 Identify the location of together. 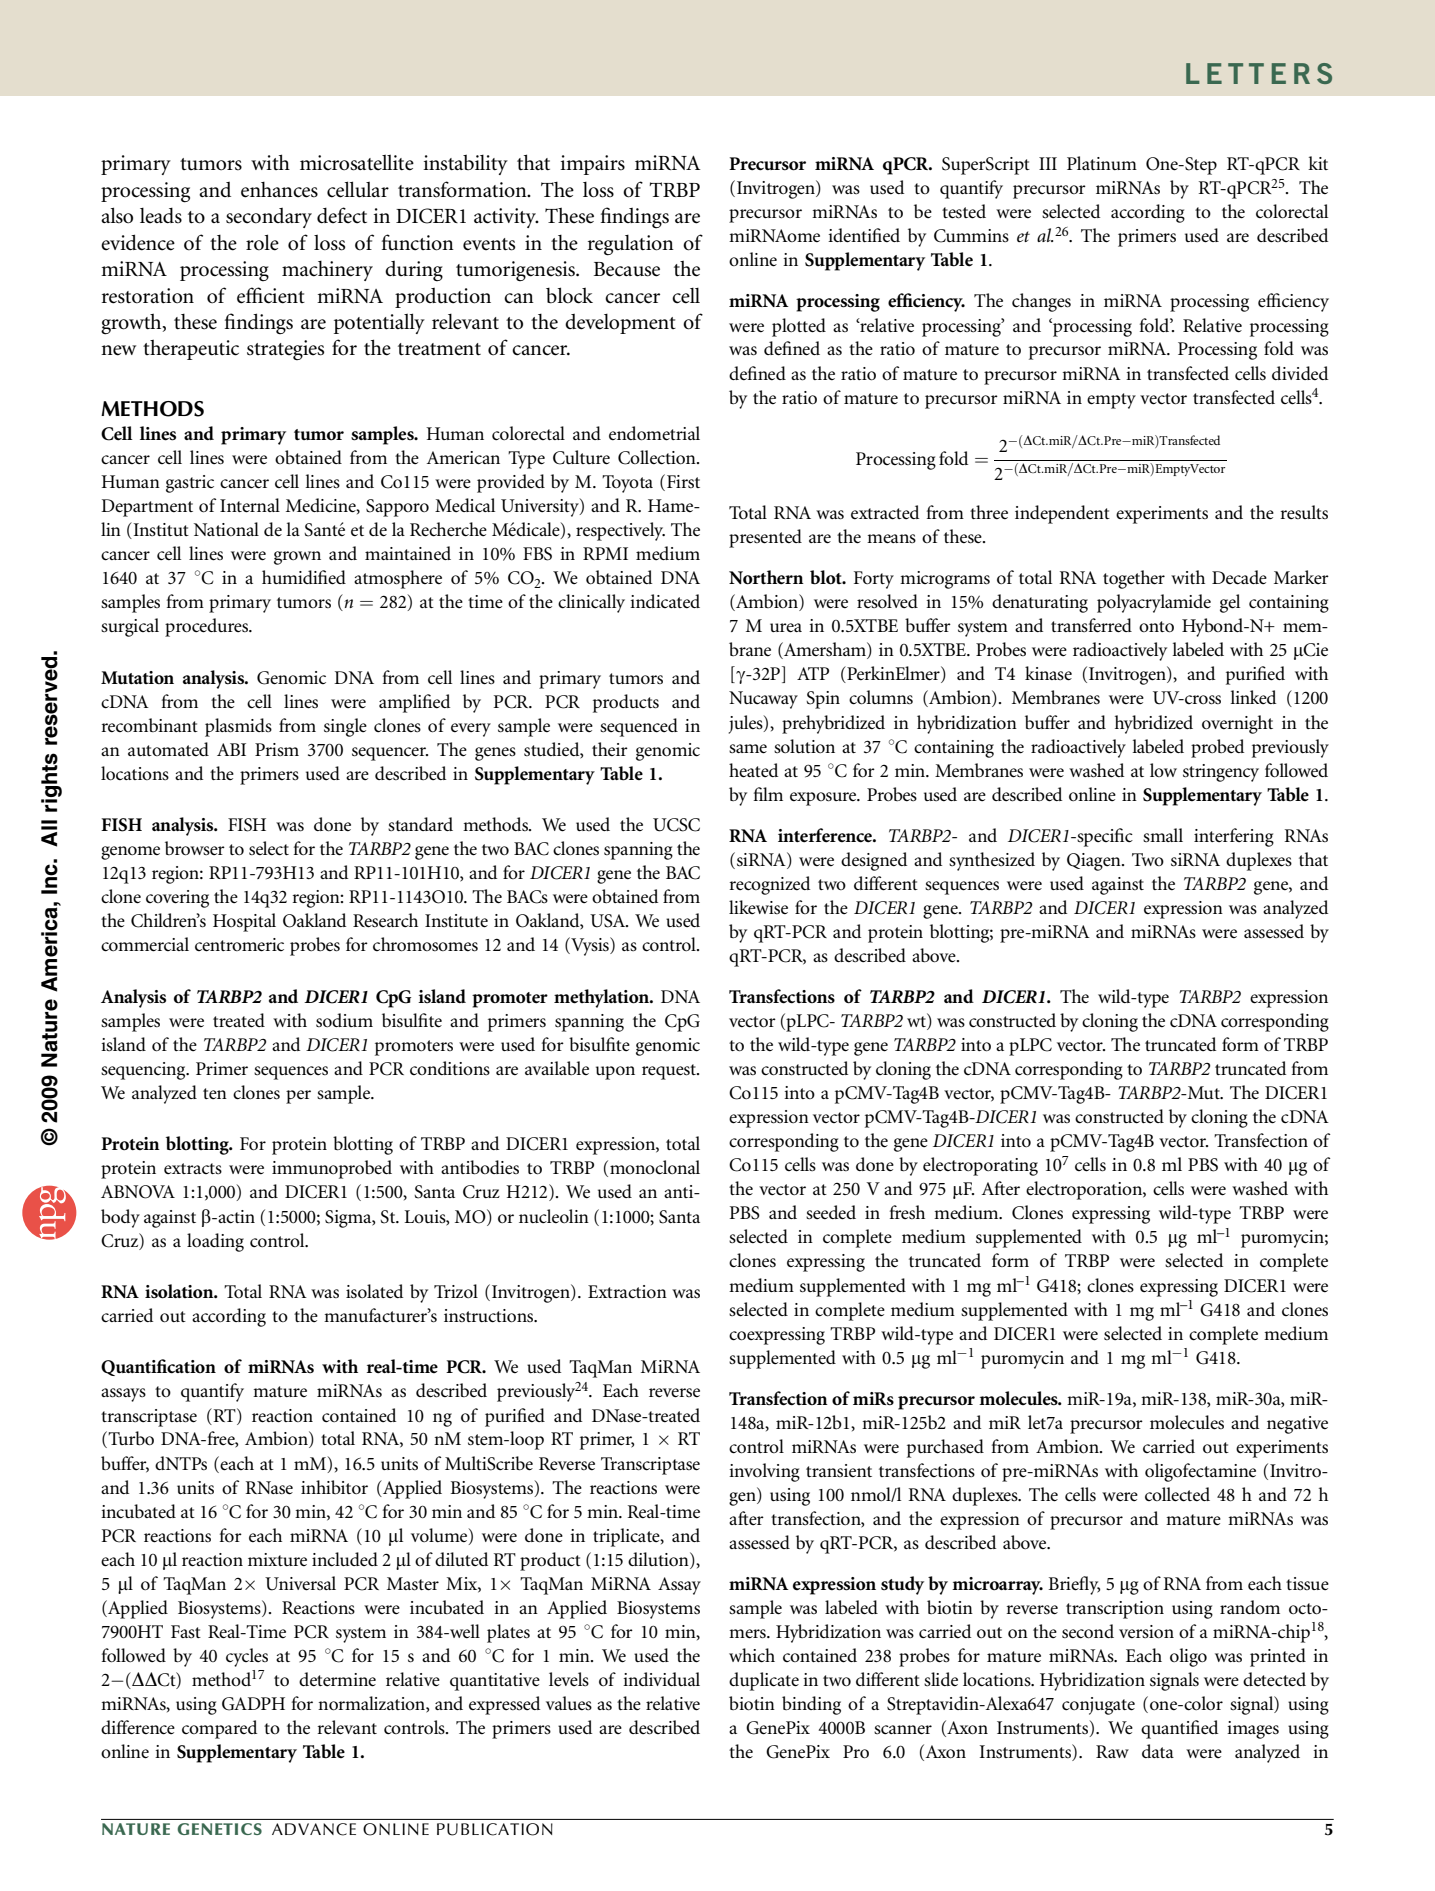
(1134, 579).
